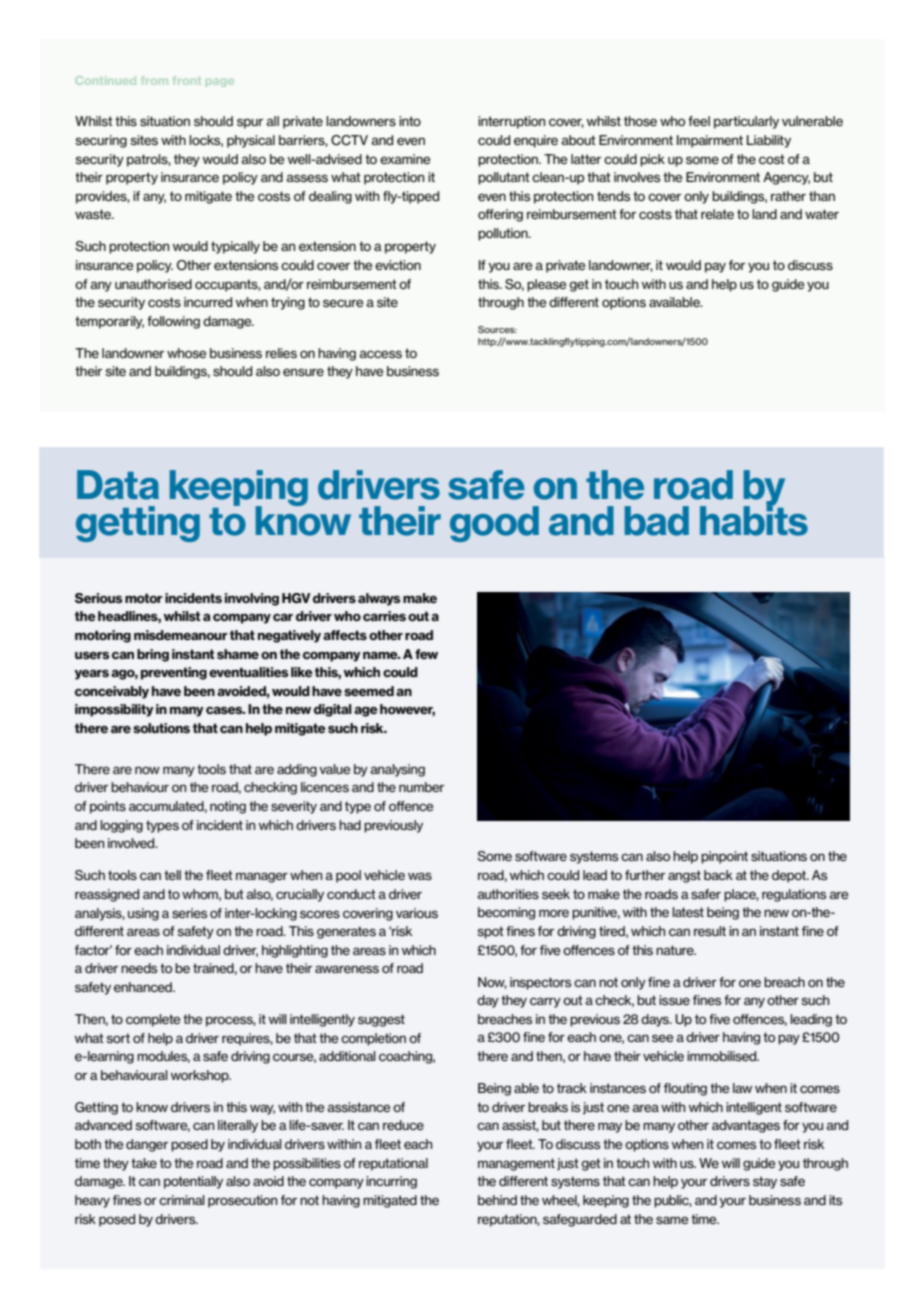 Image resolution: width=924 pixels, height=1308 pixels. Describe the element at coordinates (494, 524) in the document. I see `good` at that location.
